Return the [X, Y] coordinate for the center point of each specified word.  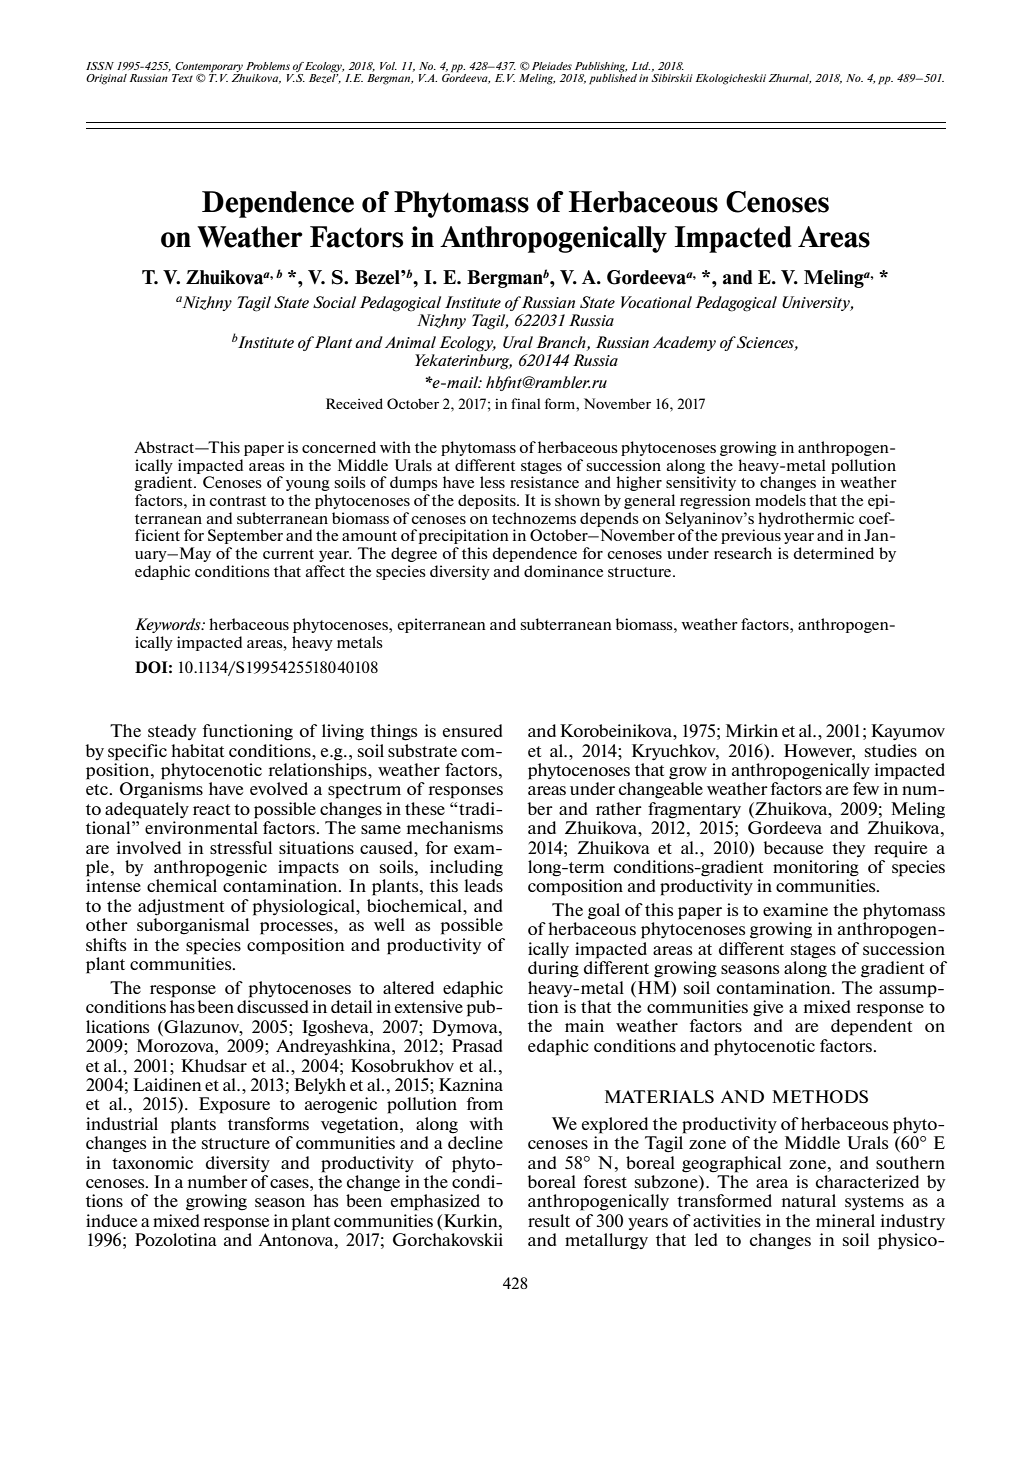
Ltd [640, 66]
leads [483, 885]
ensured [472, 730]
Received [354, 403]
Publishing [601, 67]
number [218, 1181]
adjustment [181, 907]
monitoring [816, 868]
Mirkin [752, 730]
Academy [684, 343]
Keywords [169, 625]
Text [182, 78]
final [525, 403]
